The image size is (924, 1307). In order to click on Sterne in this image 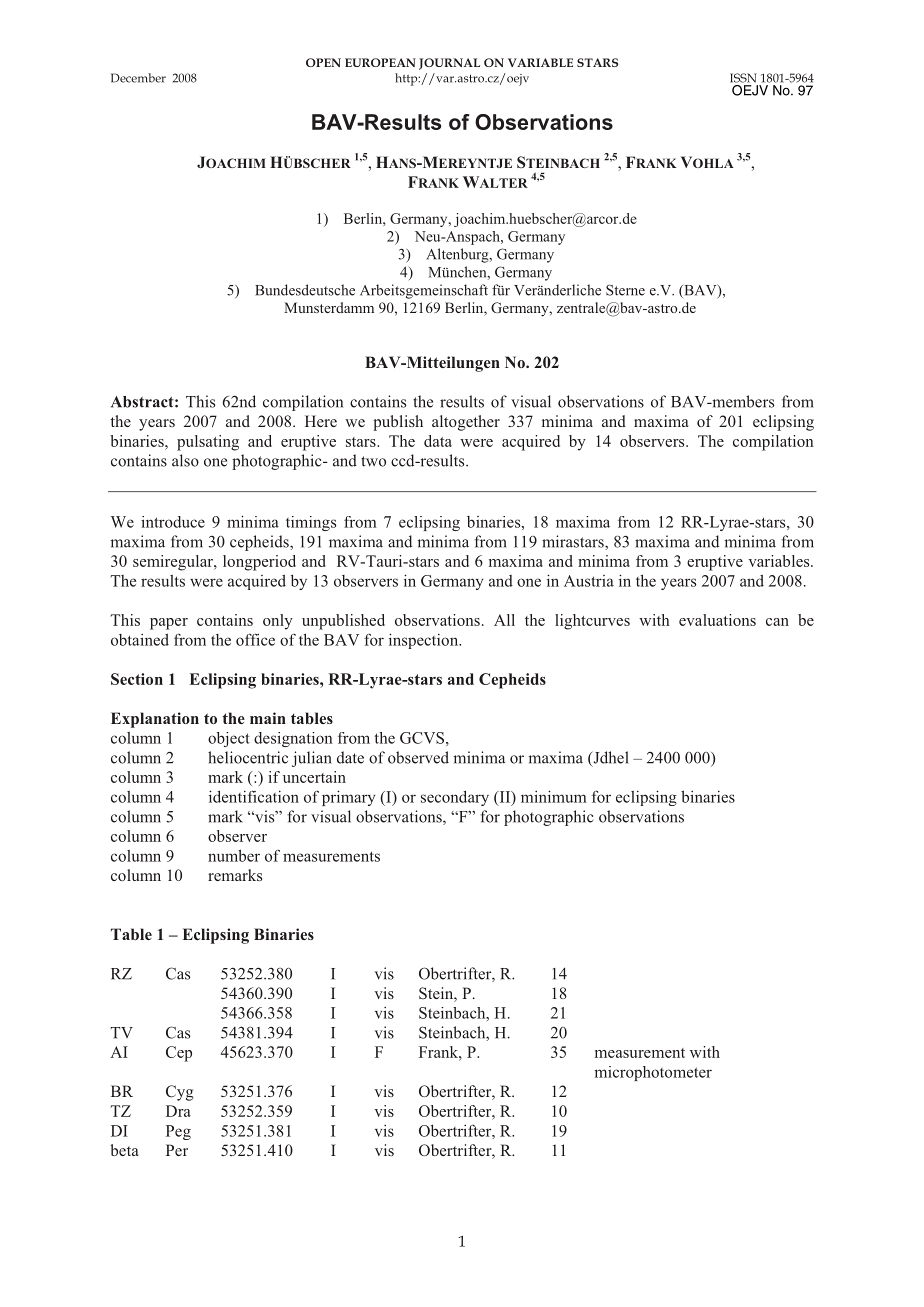, I will do `click(625, 290)`.
